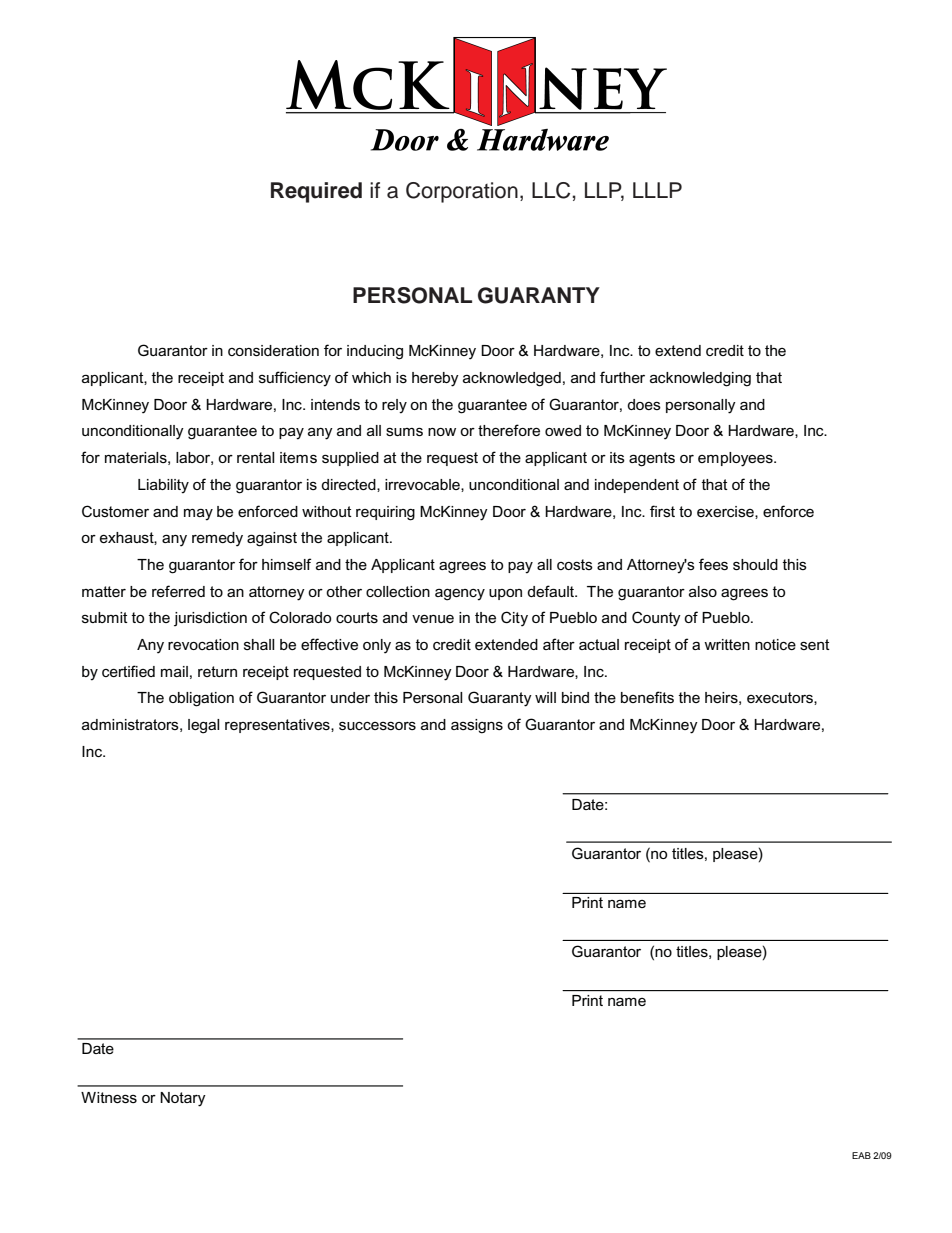 The image size is (952, 1233). What do you see at coordinates (203, 644) in the screenshot?
I see `revocation` at bounding box center [203, 644].
